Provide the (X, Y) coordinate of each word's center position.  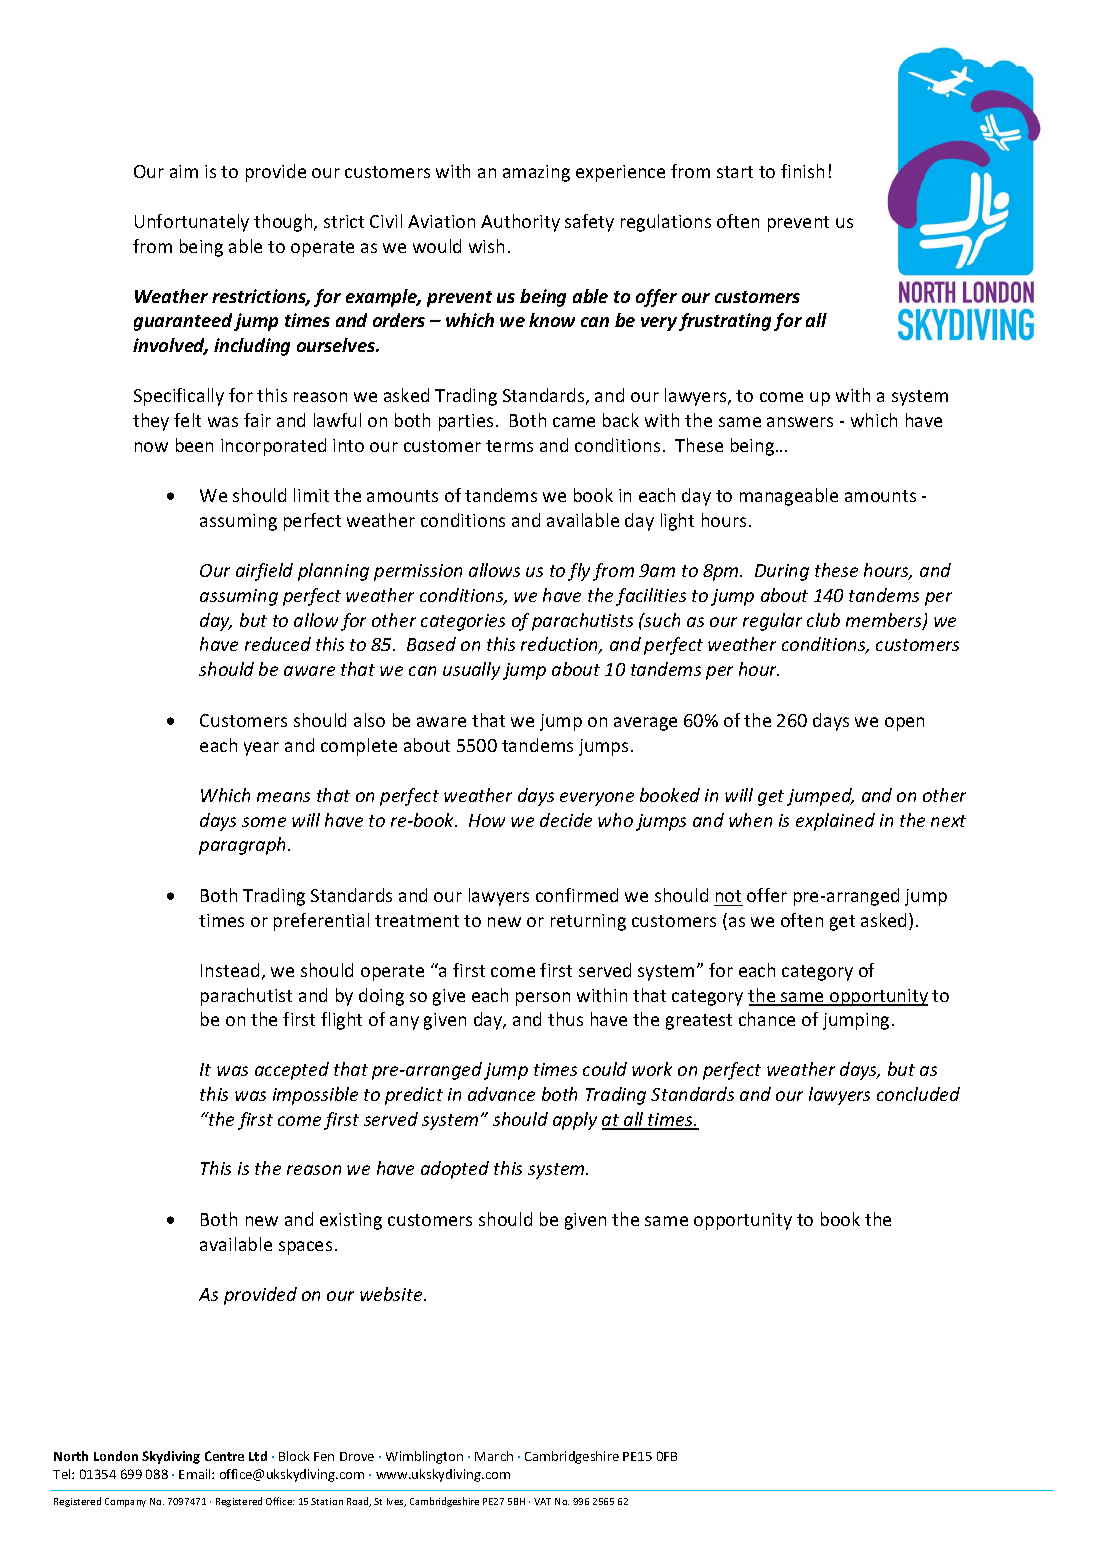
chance (767, 1019)
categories (463, 622)
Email (196, 1474)
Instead (230, 970)
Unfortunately (192, 223)
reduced (278, 644)
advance (501, 1094)
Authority (520, 223)
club (823, 620)
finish (802, 171)
